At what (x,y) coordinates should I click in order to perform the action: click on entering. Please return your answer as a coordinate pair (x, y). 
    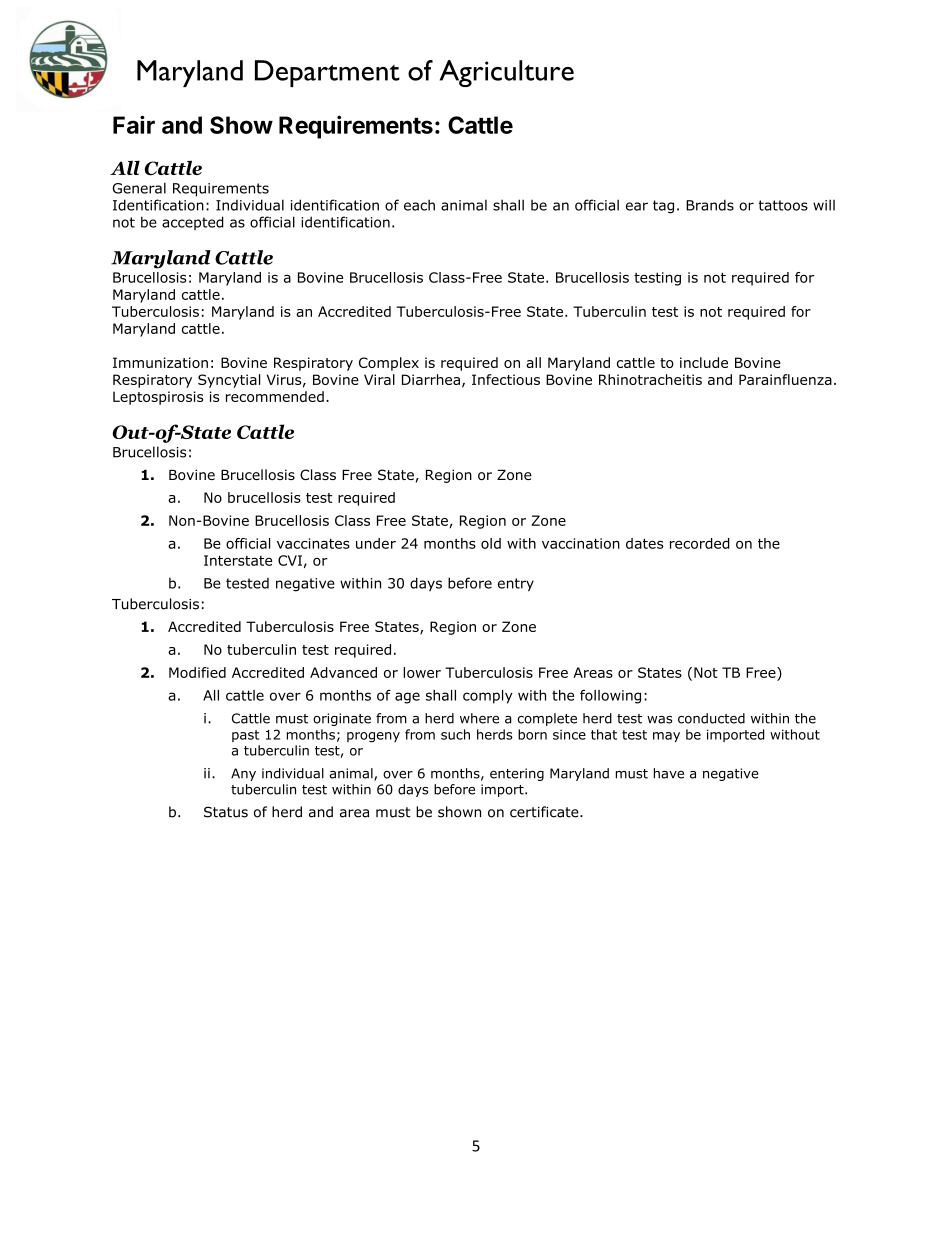
    Looking at the image, I should click on (517, 774).
